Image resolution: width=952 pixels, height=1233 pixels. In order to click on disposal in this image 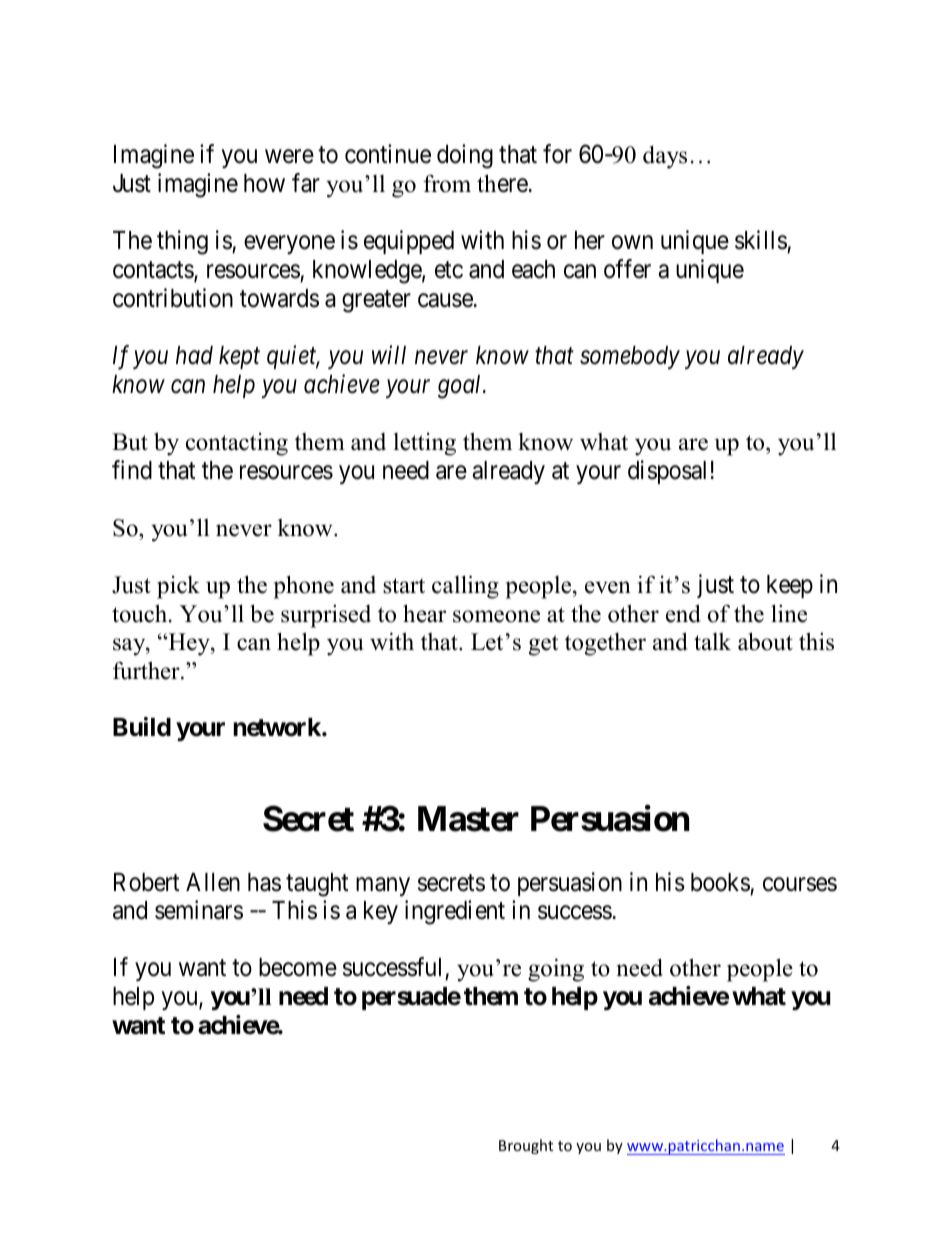, I will do `click(667, 472)`.
